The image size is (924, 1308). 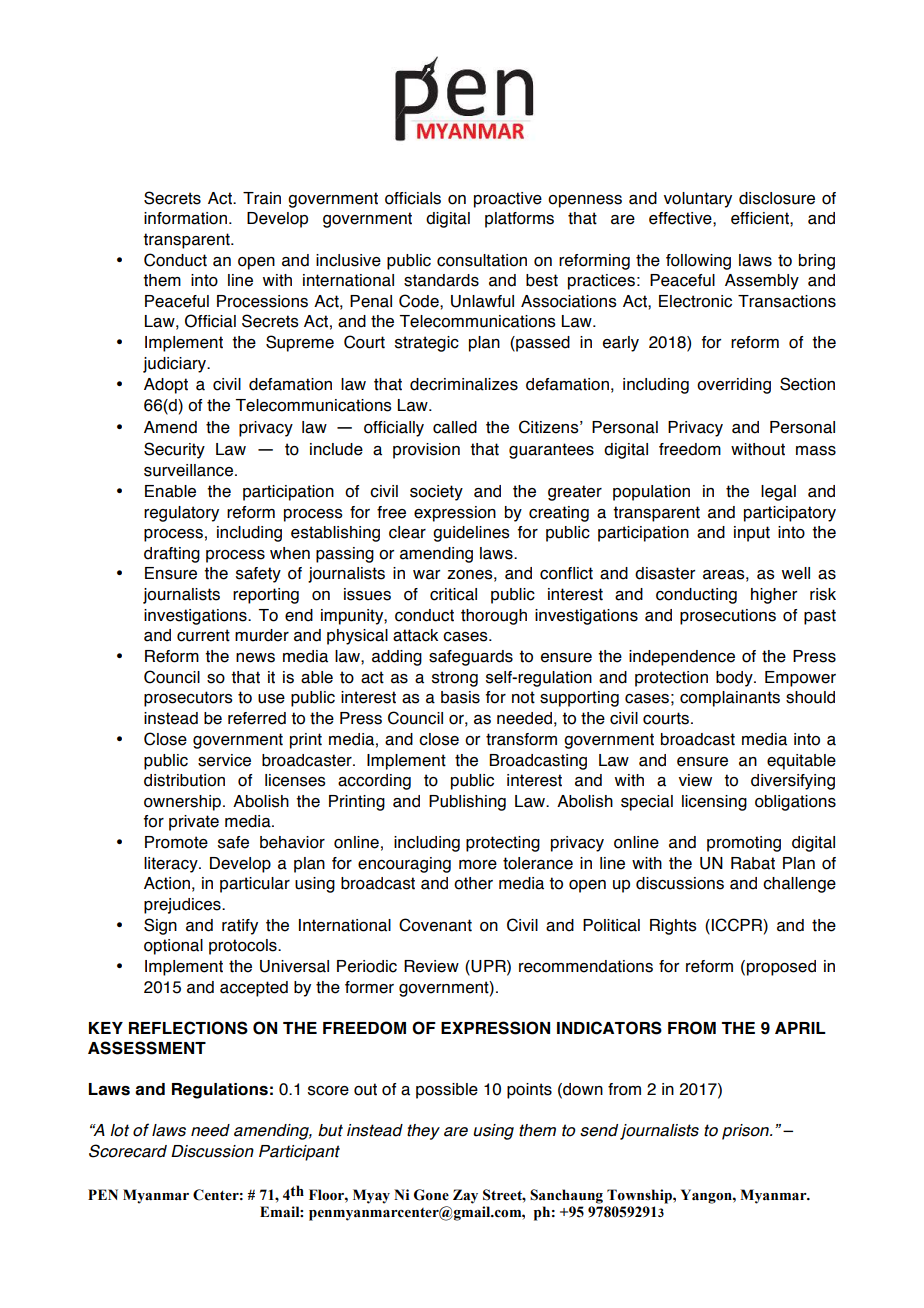 What do you see at coordinates (119, 1130) in the screenshot?
I see `lot` at bounding box center [119, 1130].
